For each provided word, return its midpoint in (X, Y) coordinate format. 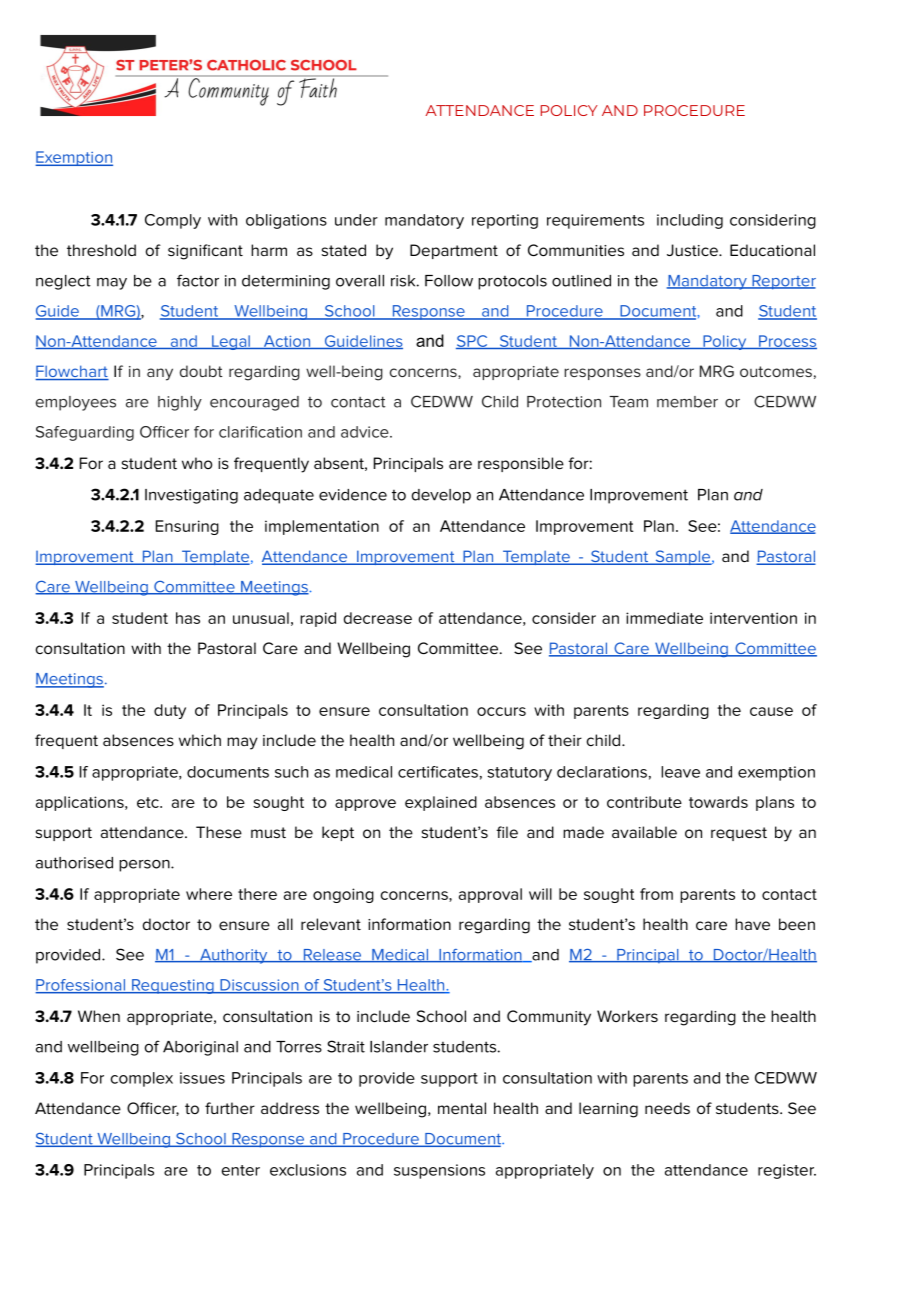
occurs (501, 711)
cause (771, 711)
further (230, 1108)
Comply (173, 221)
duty (170, 711)
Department (454, 251)
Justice (693, 250)
